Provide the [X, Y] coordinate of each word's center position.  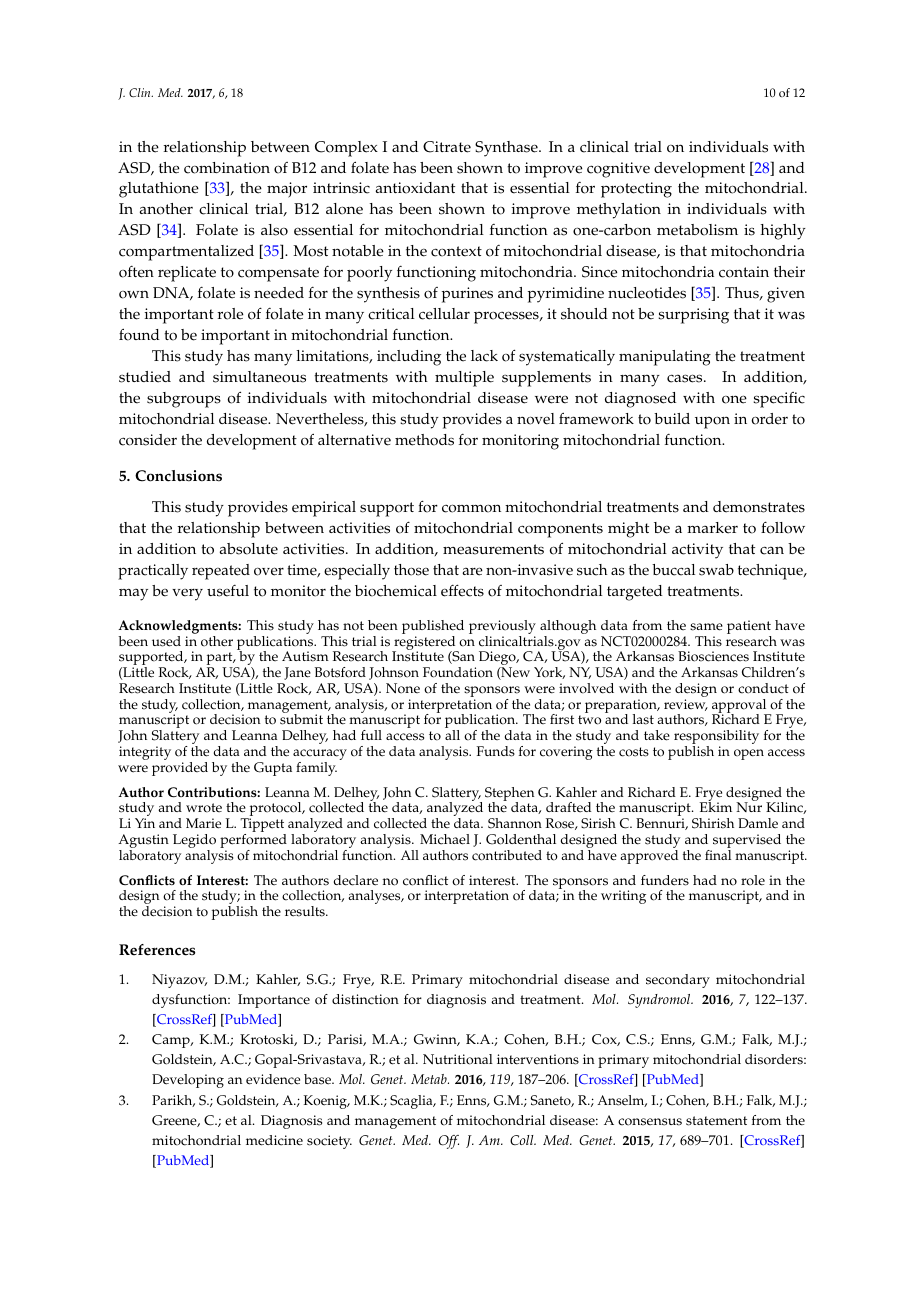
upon [712, 422]
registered [425, 644]
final [718, 855]
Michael [445, 839]
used [166, 641]
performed [254, 842]
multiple [464, 379]
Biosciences [713, 656]
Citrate [447, 147]
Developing [188, 1081]
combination [227, 168]
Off [448, 1142]
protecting [636, 190]
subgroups [184, 400]
